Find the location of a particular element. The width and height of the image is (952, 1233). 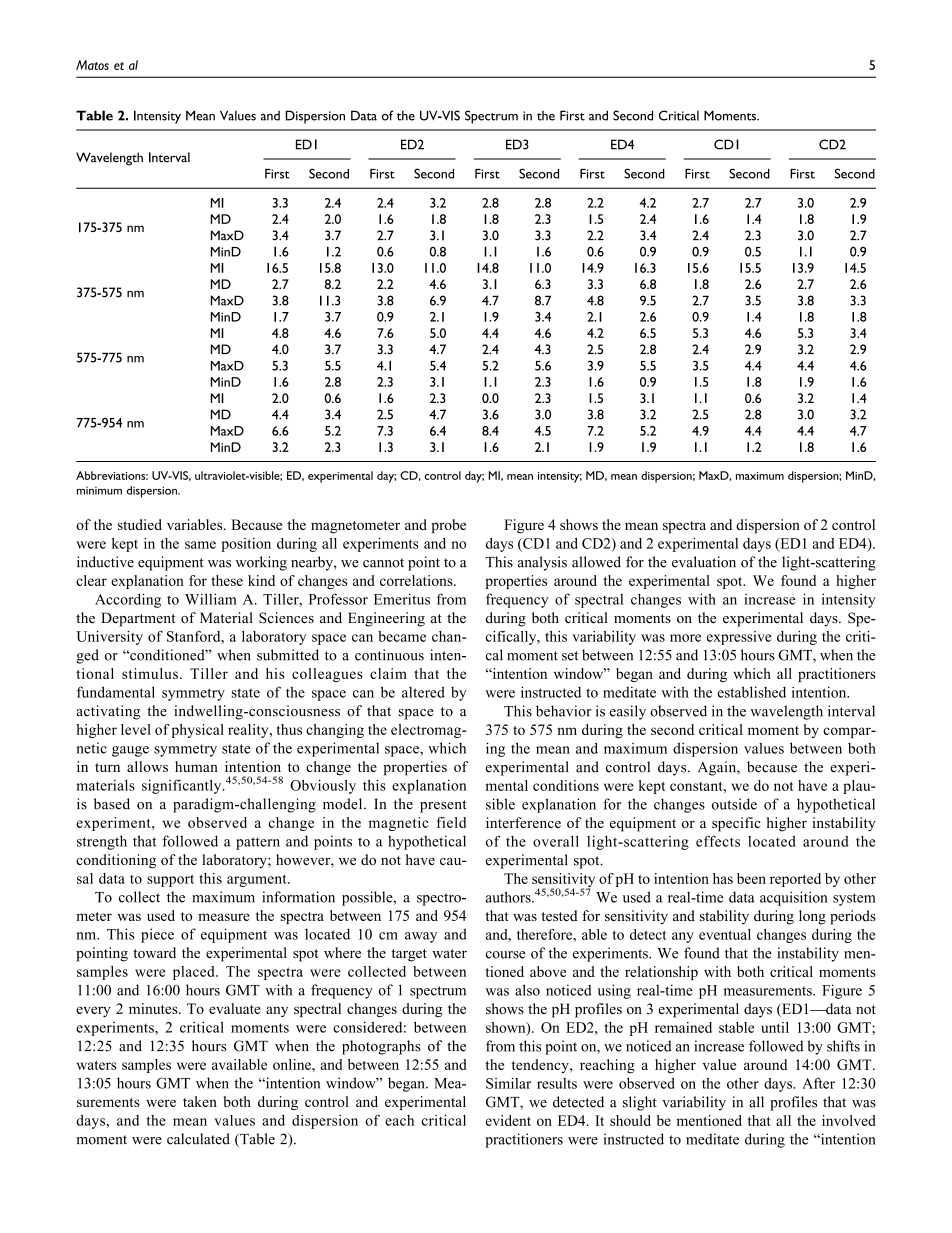

based is located at coordinates (112, 804).
